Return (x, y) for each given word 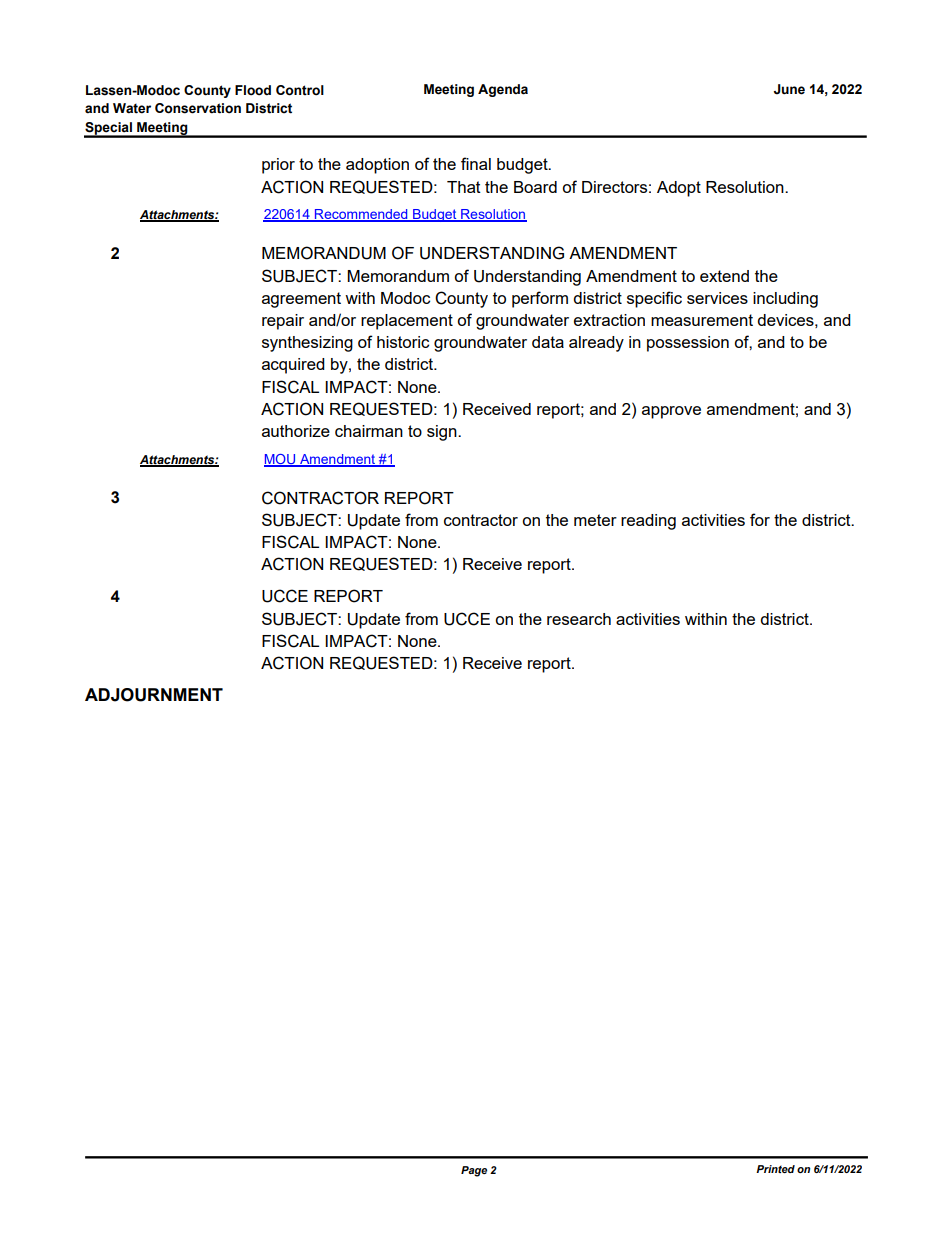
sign (443, 433)
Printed (775, 1169)
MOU (281, 460)
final (476, 163)
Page (474, 1171)
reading (648, 522)
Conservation (198, 108)
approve (671, 412)
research (579, 619)
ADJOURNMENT (154, 695)
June (789, 89)
